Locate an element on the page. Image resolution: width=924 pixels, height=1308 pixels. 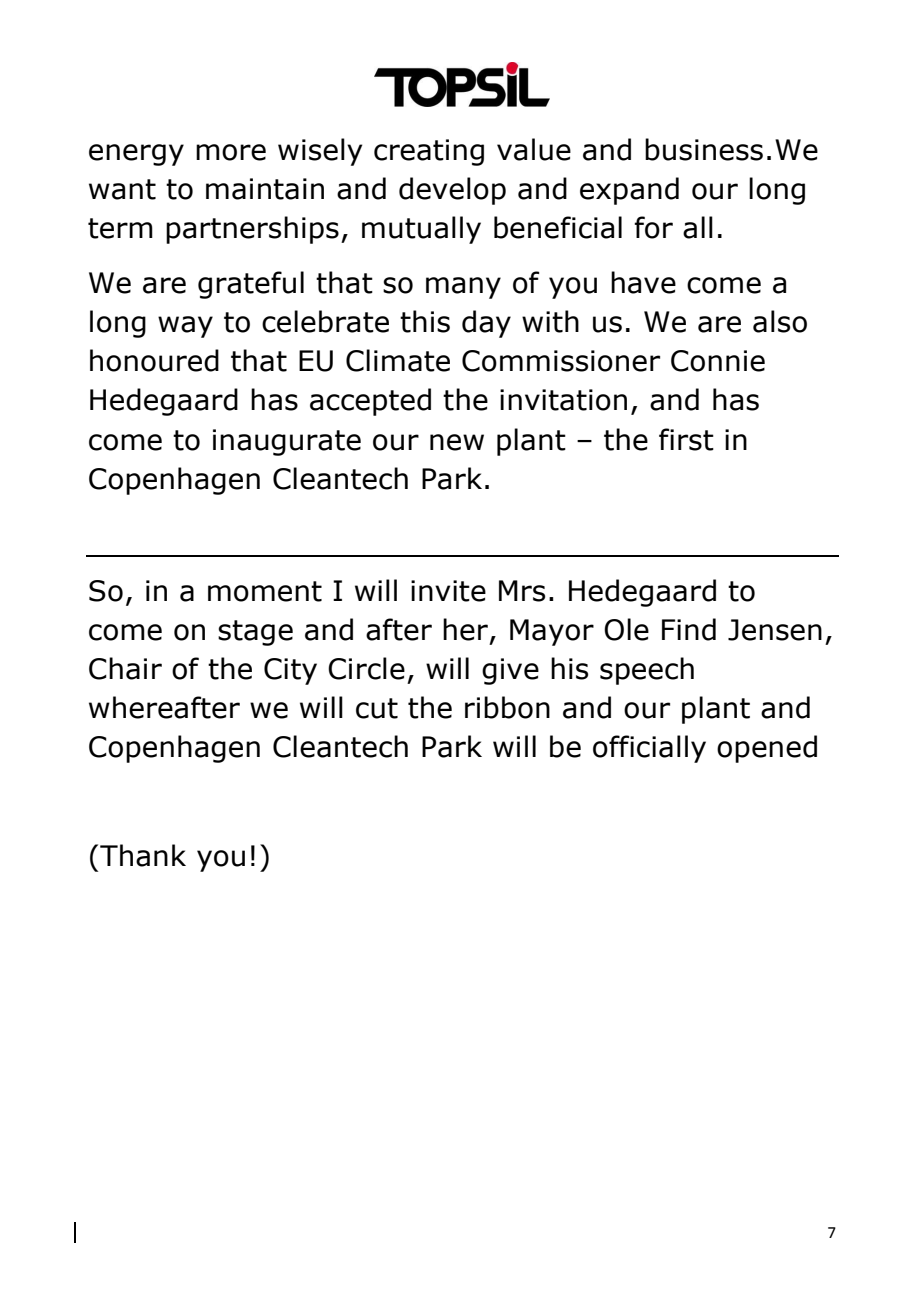
first is located at coordinates (686, 439).
